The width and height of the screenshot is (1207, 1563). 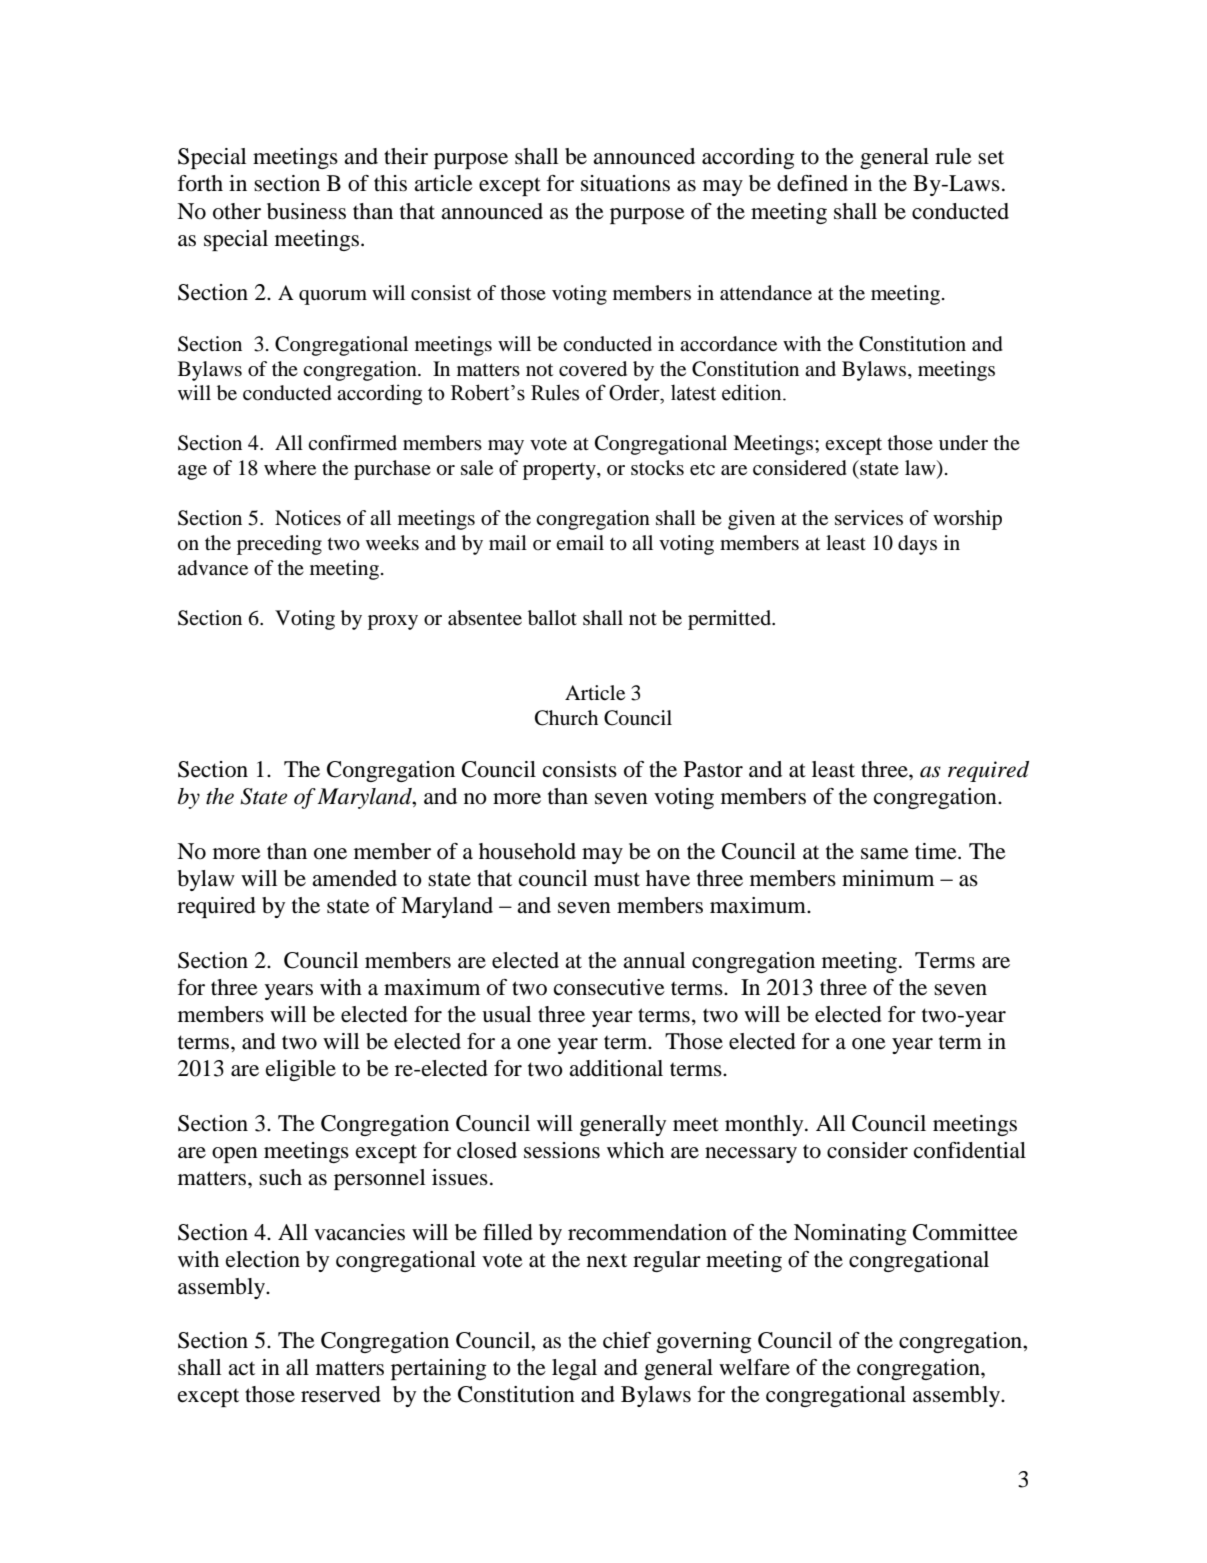 I want to click on defined, so click(x=812, y=183).
